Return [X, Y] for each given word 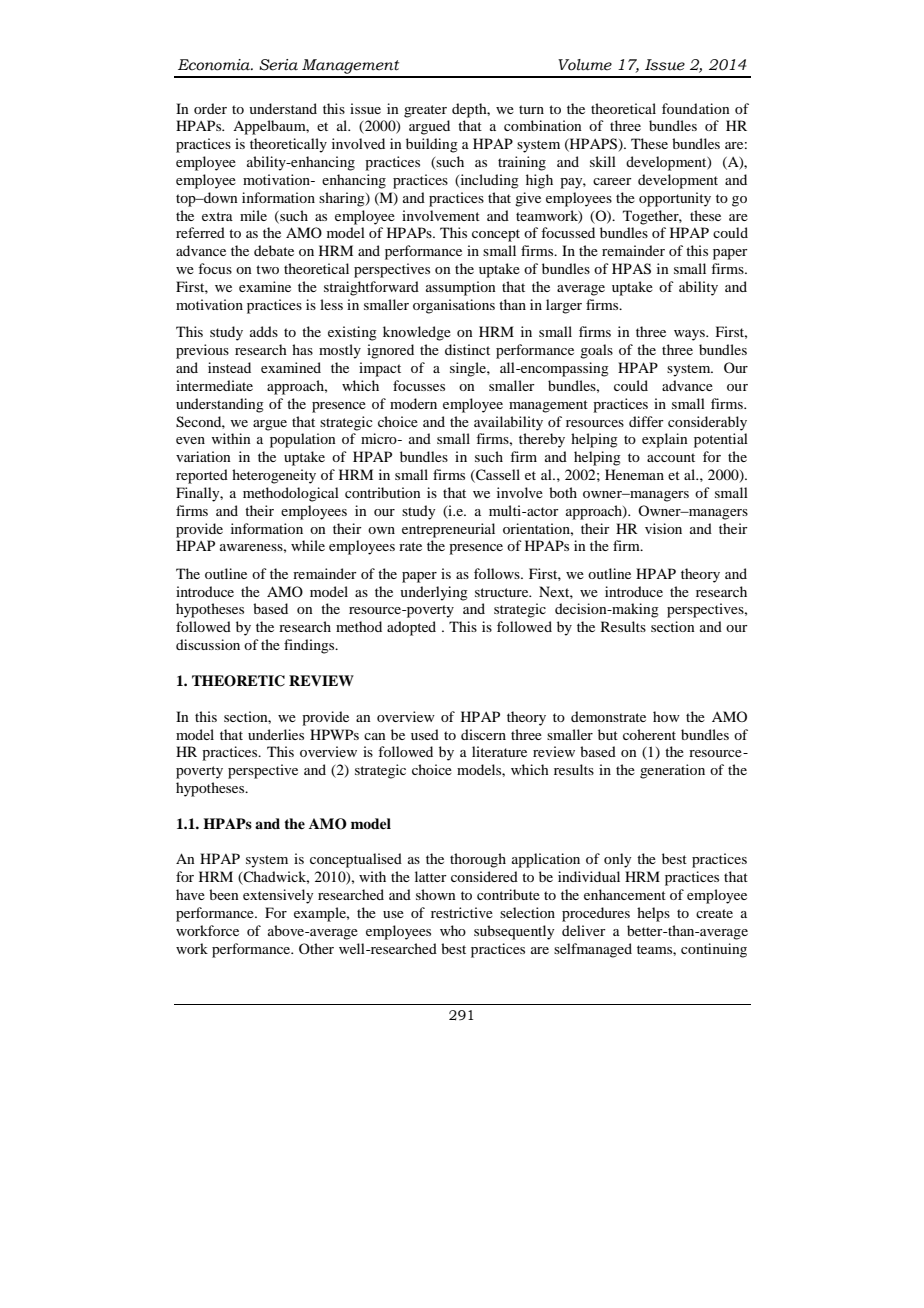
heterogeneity [274, 476]
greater [425, 111]
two [267, 269]
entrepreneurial [448, 530]
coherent [649, 734]
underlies [276, 734]
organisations [454, 306]
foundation [696, 108]
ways [690, 335]
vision [663, 528]
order [210, 108]
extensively [278, 896]
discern [483, 734]
